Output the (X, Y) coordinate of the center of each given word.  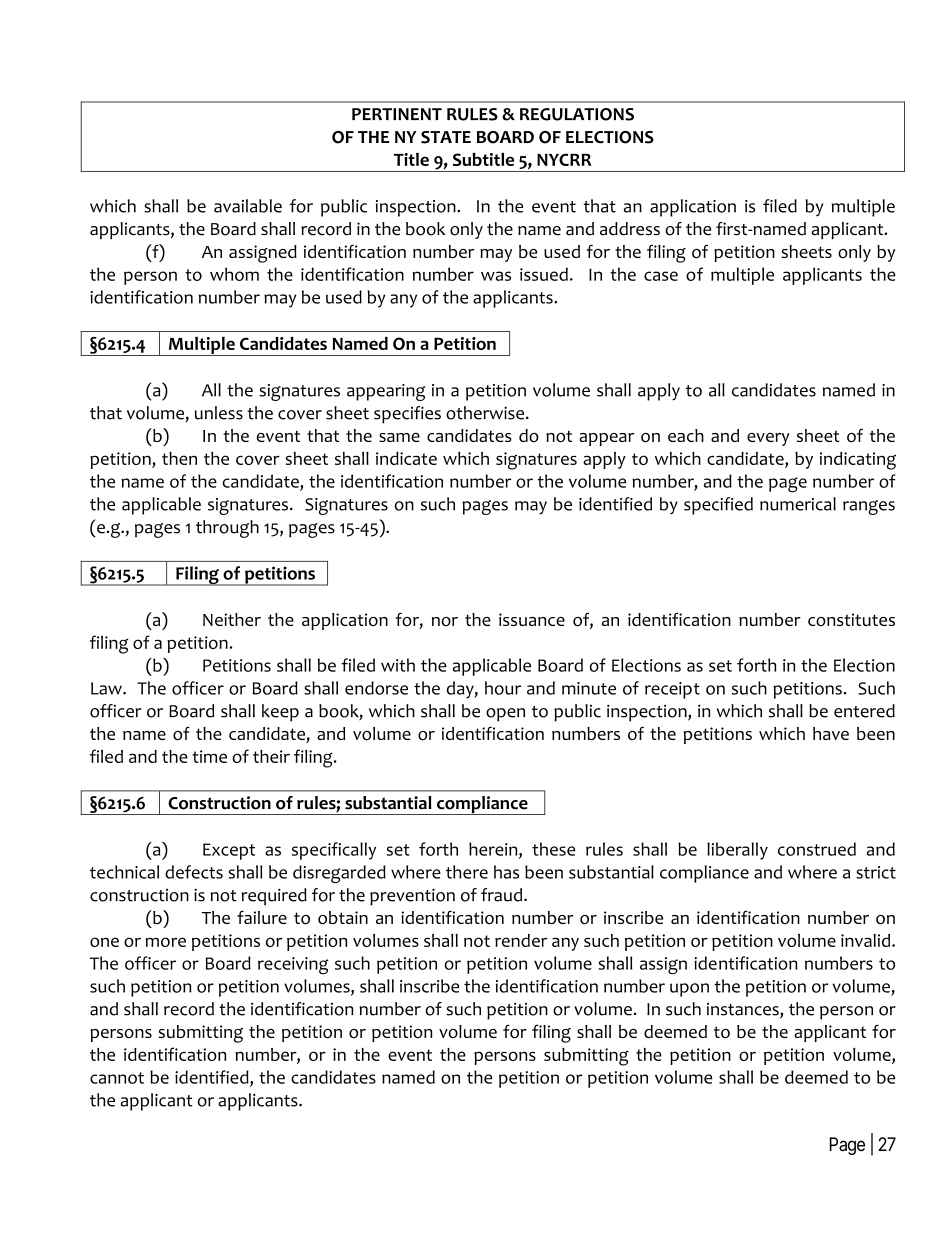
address (630, 229)
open (505, 715)
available (248, 206)
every (768, 439)
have (831, 733)
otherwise (486, 413)
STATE (446, 137)
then (179, 458)
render (521, 940)
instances (744, 1010)
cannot (117, 1078)
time (209, 756)
